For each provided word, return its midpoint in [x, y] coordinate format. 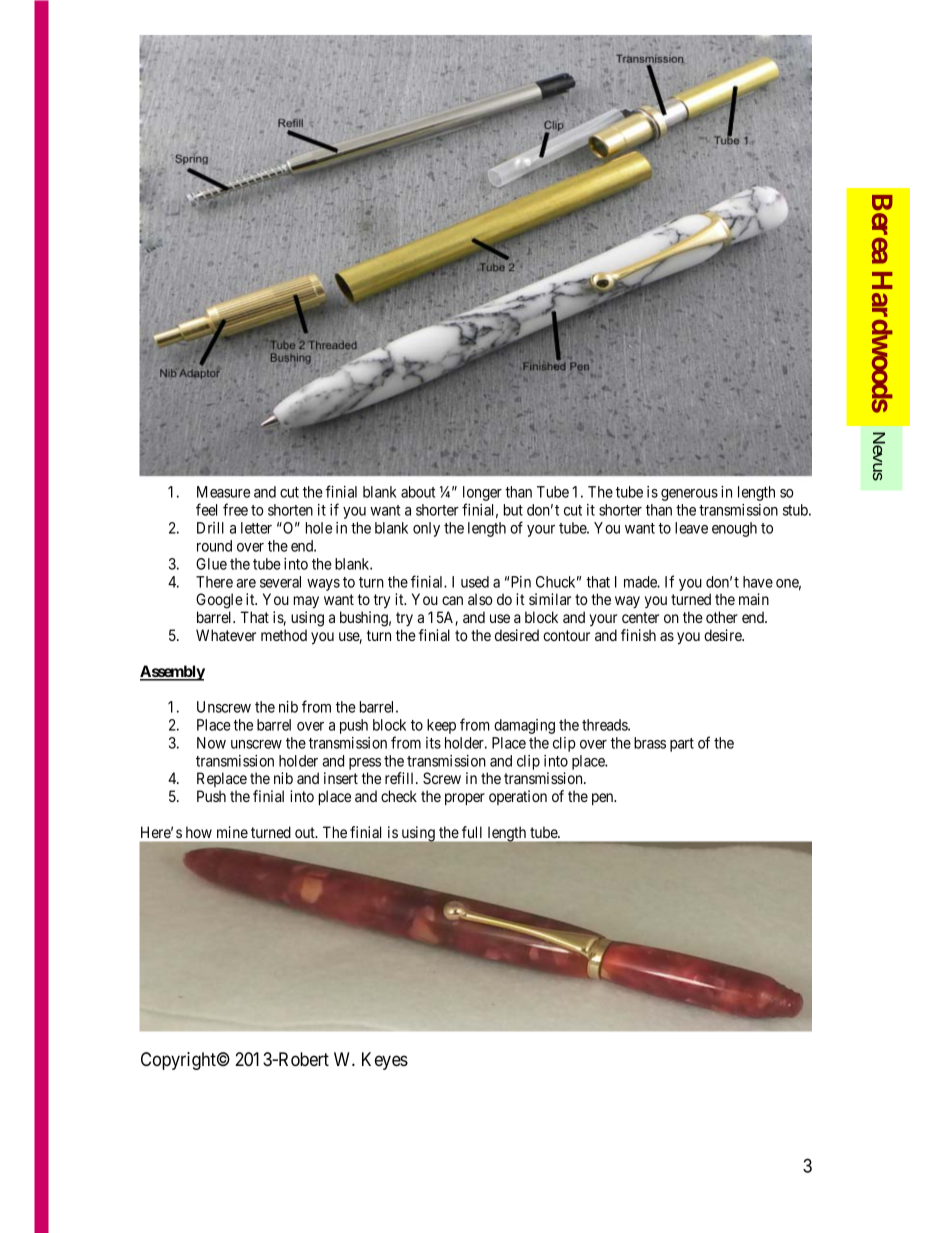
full [472, 832]
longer [482, 495]
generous [689, 495]
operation [518, 797]
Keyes [385, 1061]
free [235, 509]
